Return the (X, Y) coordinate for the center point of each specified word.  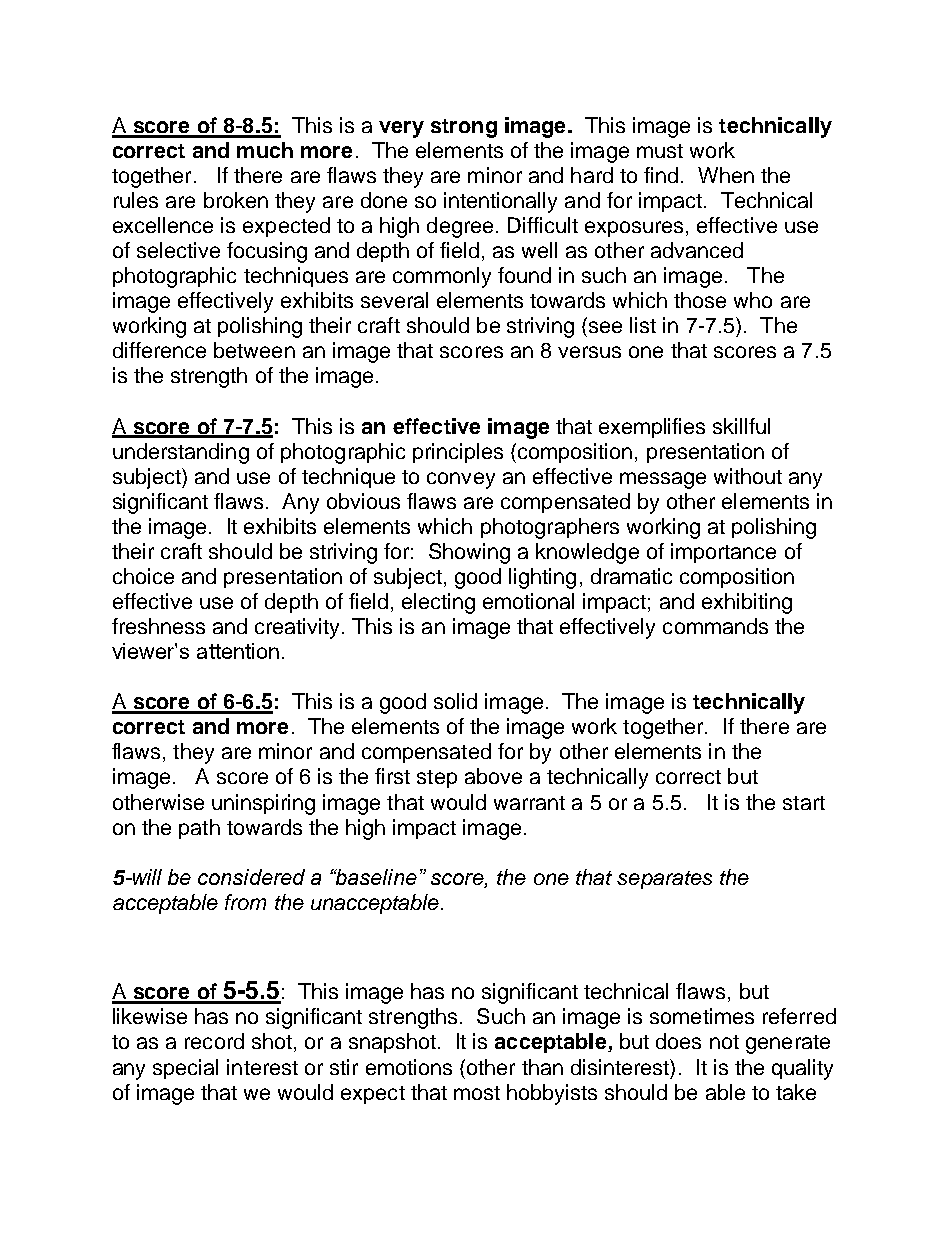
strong (464, 128)
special (185, 1069)
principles (458, 453)
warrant (529, 803)
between (254, 350)
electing (438, 603)
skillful (741, 426)
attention (238, 651)
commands (715, 626)
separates (664, 880)
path (199, 829)
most (477, 1093)
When (726, 175)
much (265, 150)
